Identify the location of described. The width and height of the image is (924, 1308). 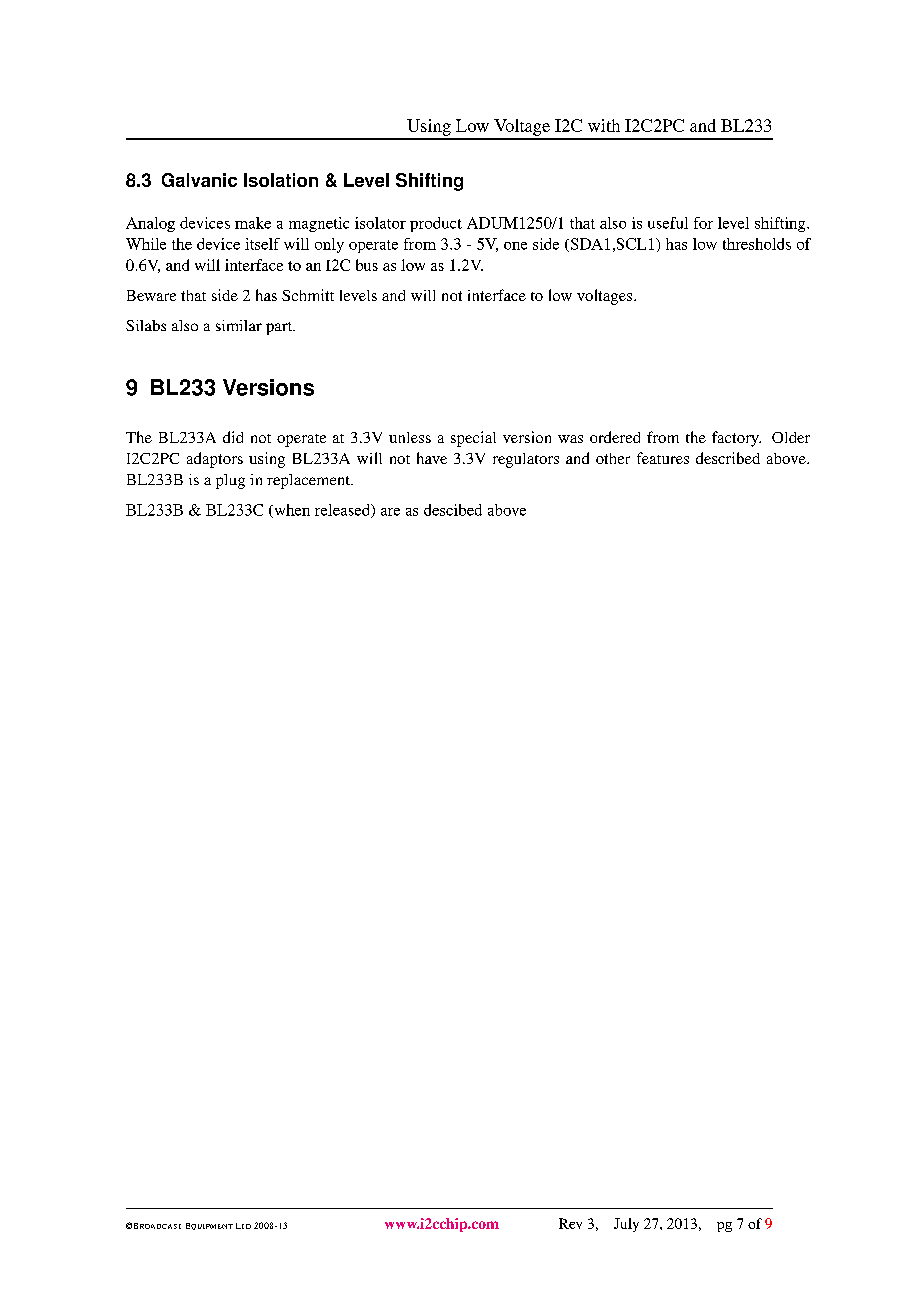
(728, 458).
